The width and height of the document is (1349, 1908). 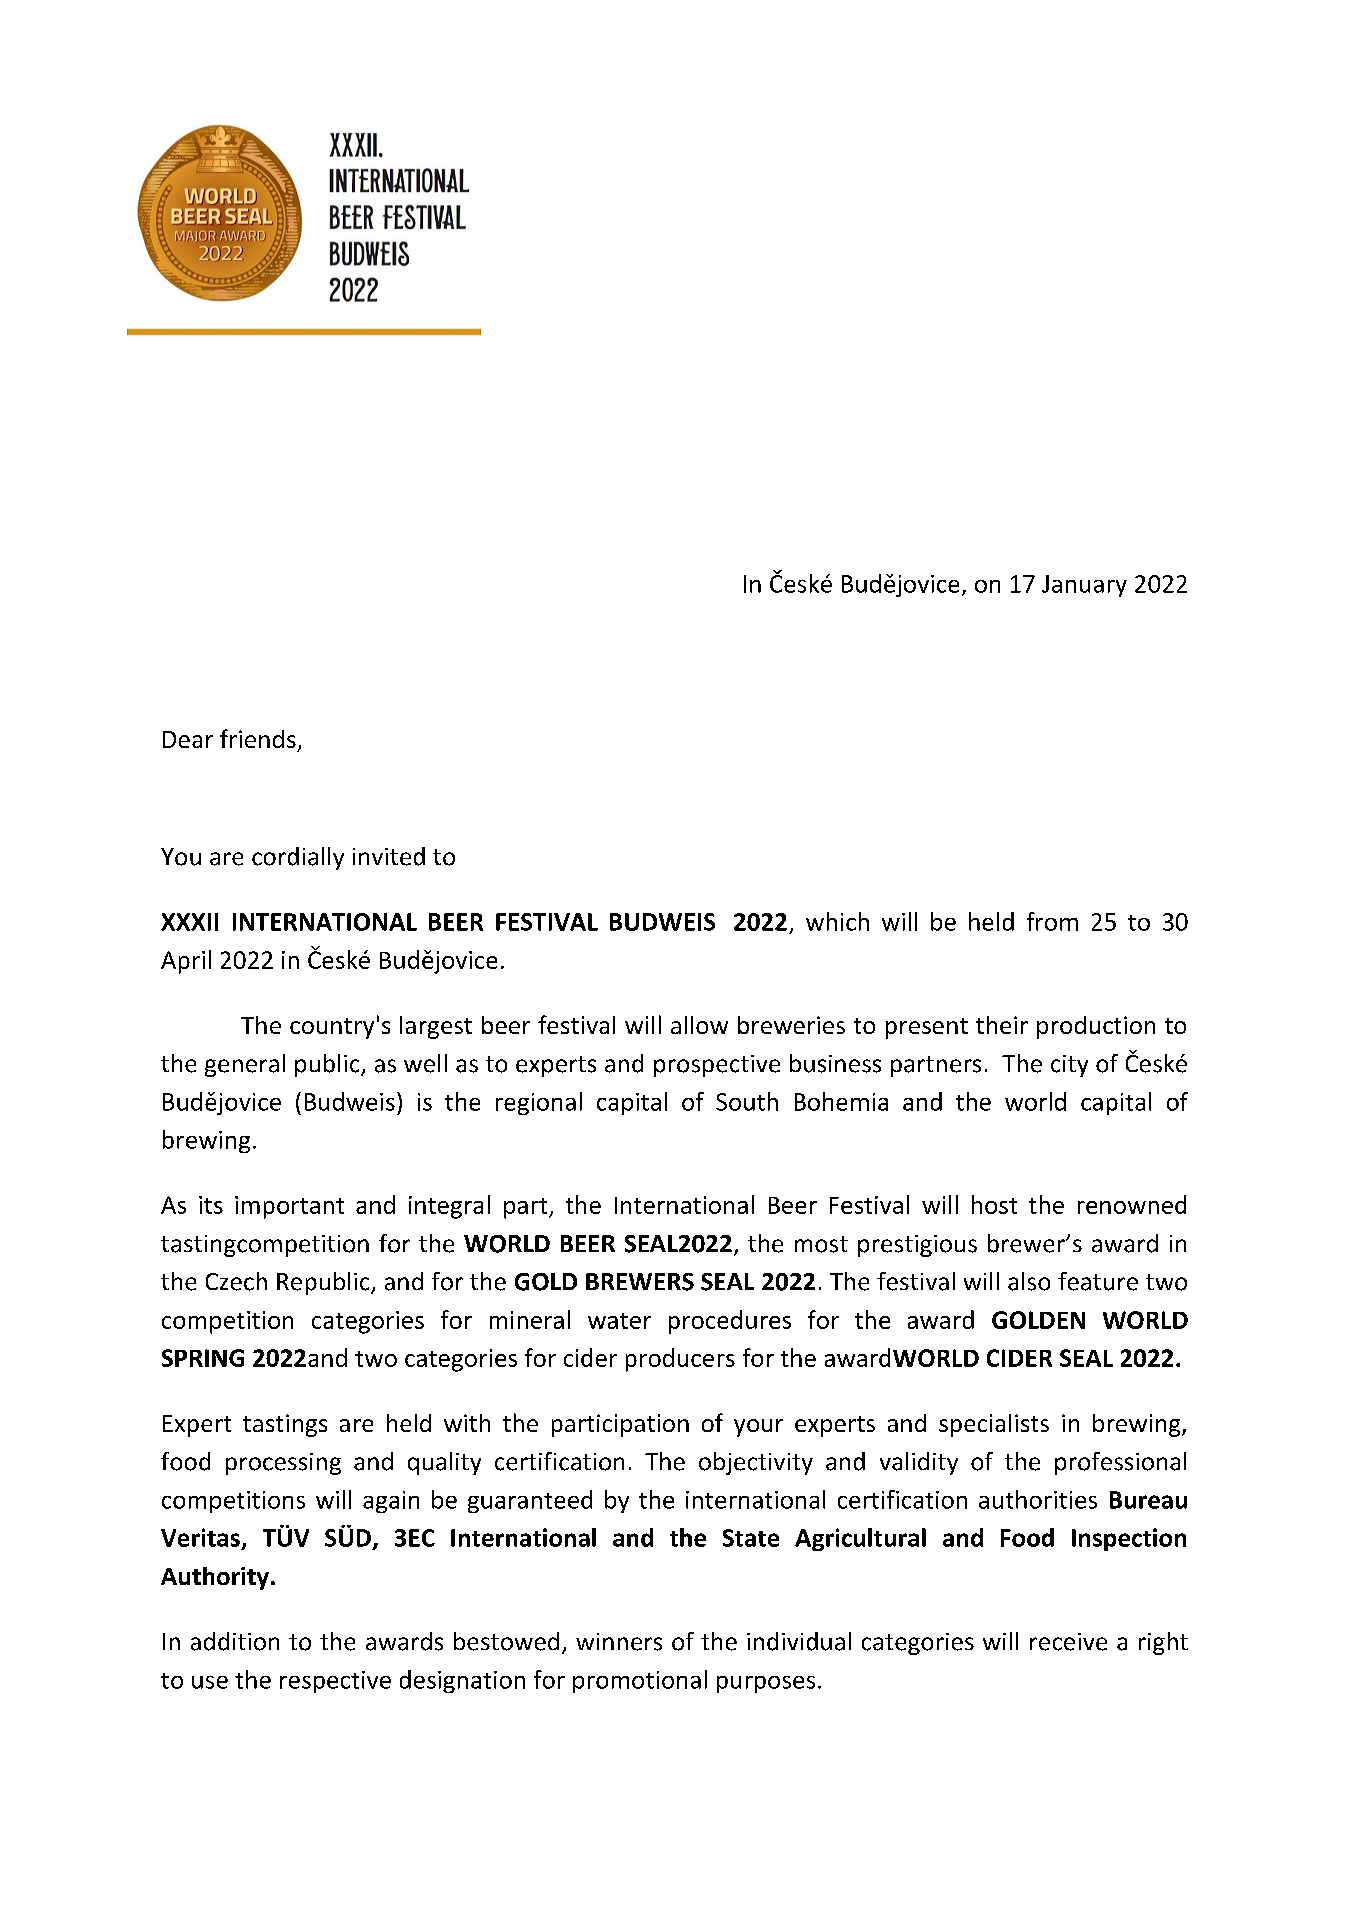 I want to click on from, so click(x=1052, y=921).
